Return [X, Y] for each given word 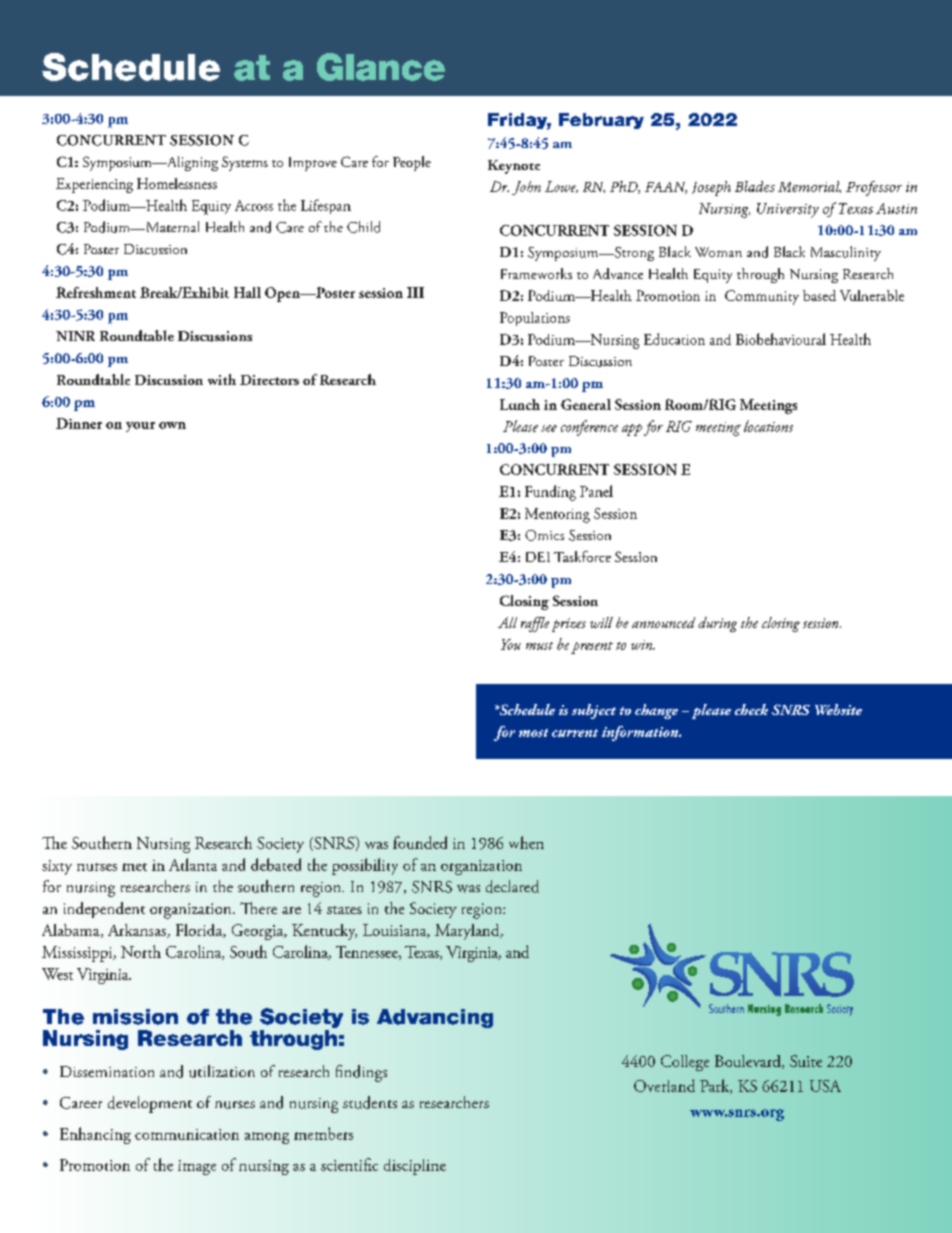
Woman [718, 252]
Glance [381, 67]
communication [187, 1134]
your [140, 427]
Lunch [520, 404]
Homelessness [177, 183]
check [751, 709]
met [134, 867]
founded [420, 842]
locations [768, 426]
